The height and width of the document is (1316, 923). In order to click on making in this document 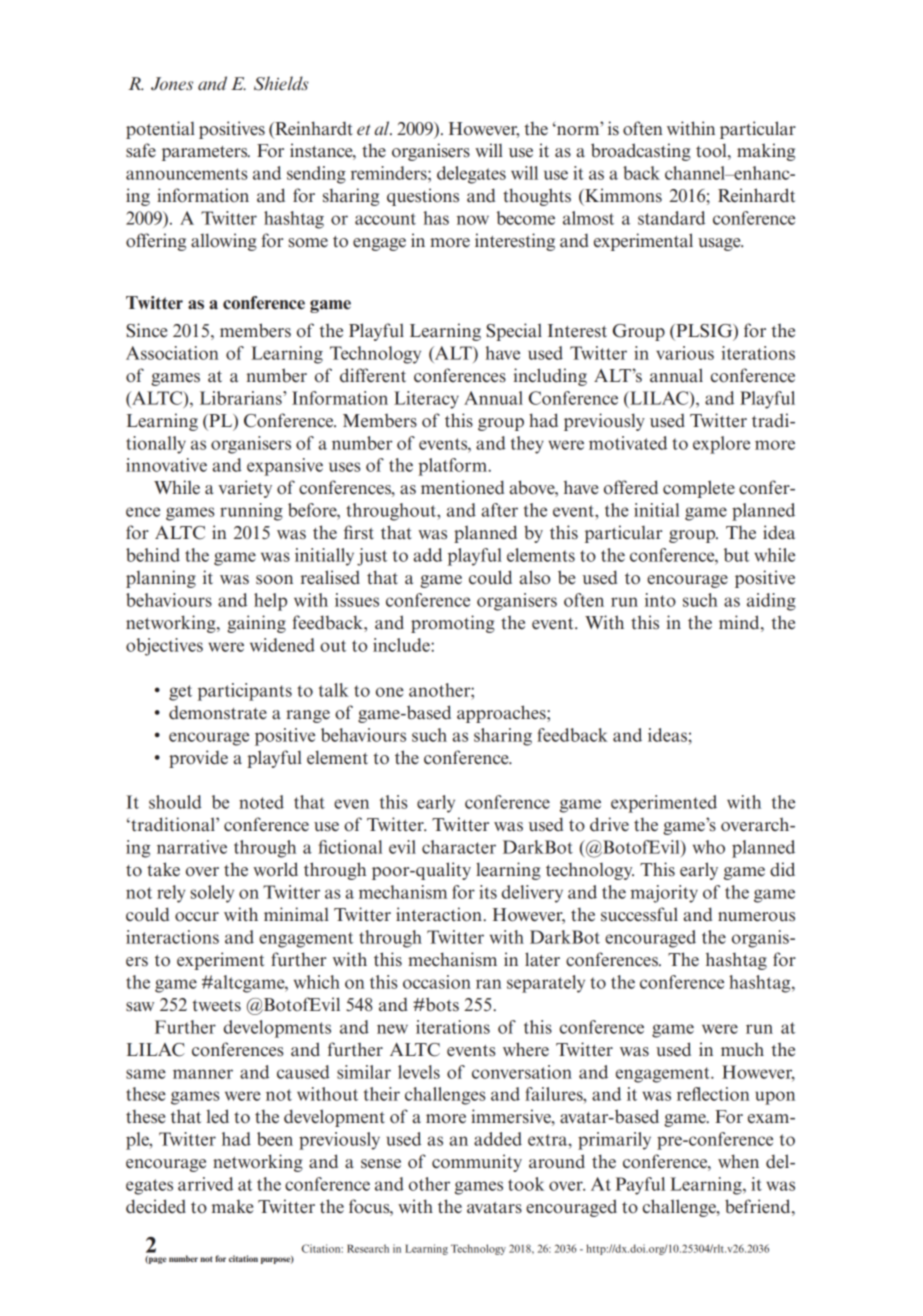, I will do `click(766, 152)`.
